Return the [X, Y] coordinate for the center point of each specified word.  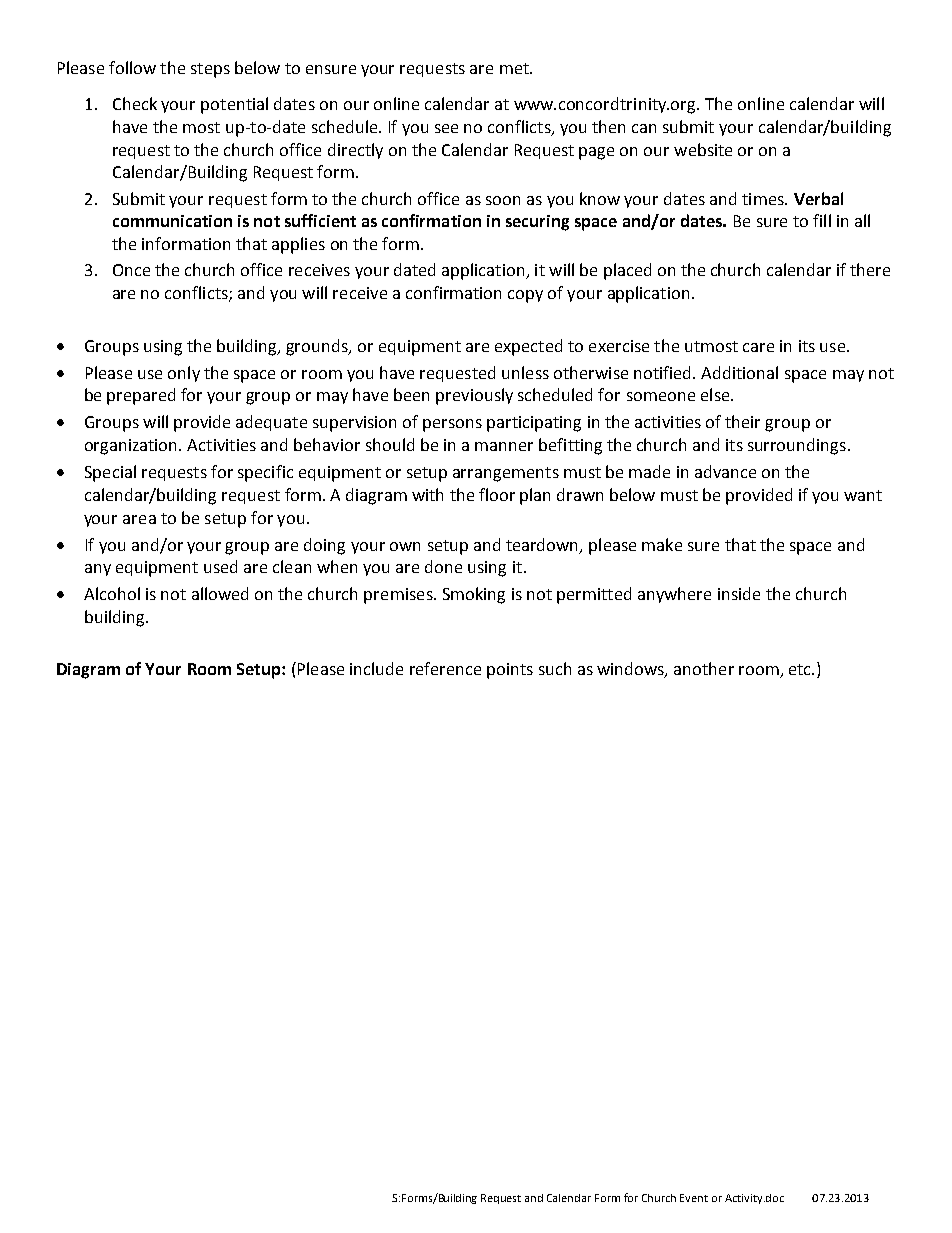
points [510, 671]
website [703, 149]
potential [234, 105]
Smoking [474, 595]
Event [694, 1198]
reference [445, 668]
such [555, 668]
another [704, 668]
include [376, 668]
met [515, 68]
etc [801, 669]
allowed [220, 593]
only [184, 374]
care [758, 347]
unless [525, 372]
